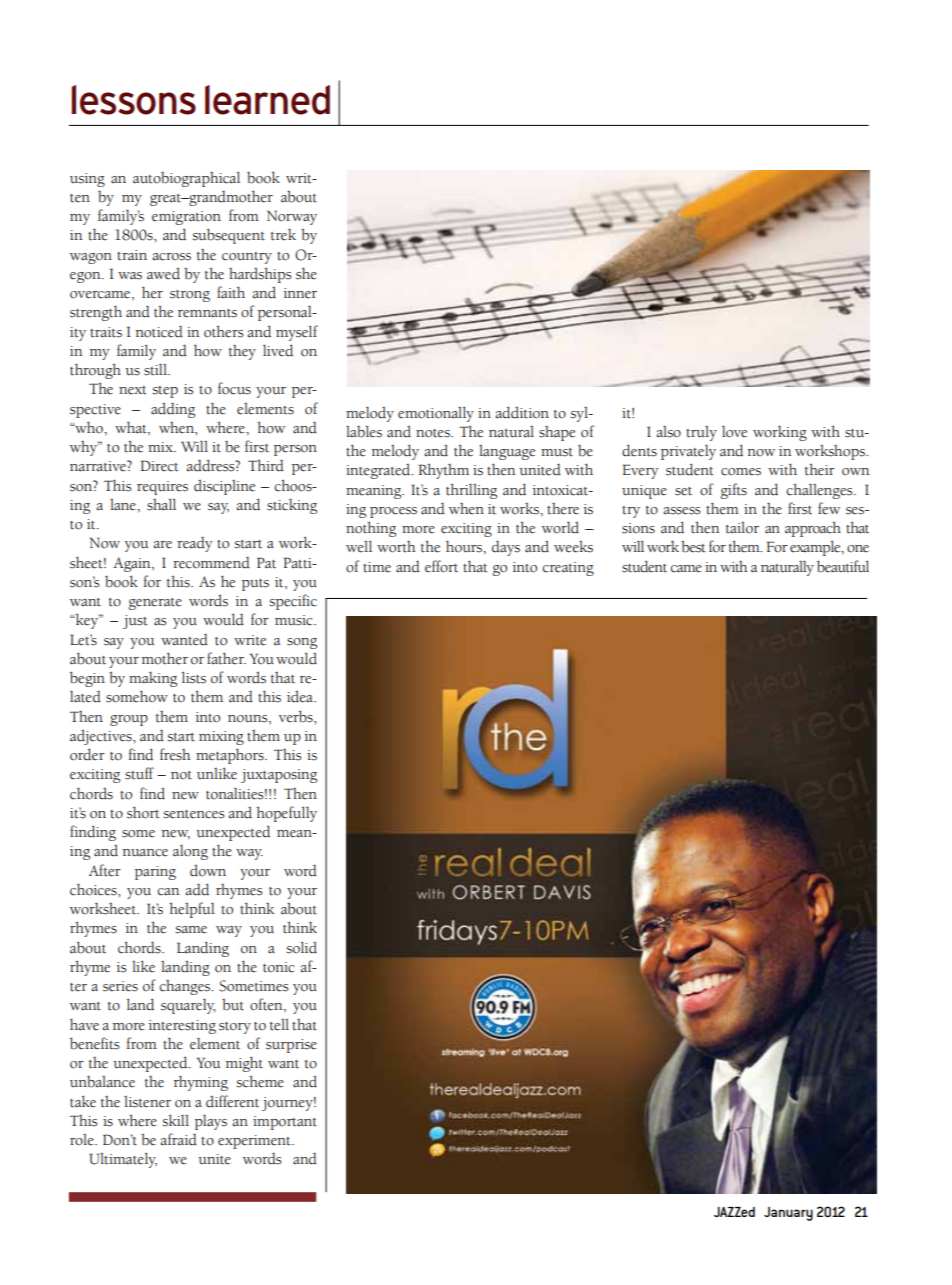  What do you see at coordinates (843, 566) in the image?
I see `beautiful` at bounding box center [843, 566].
